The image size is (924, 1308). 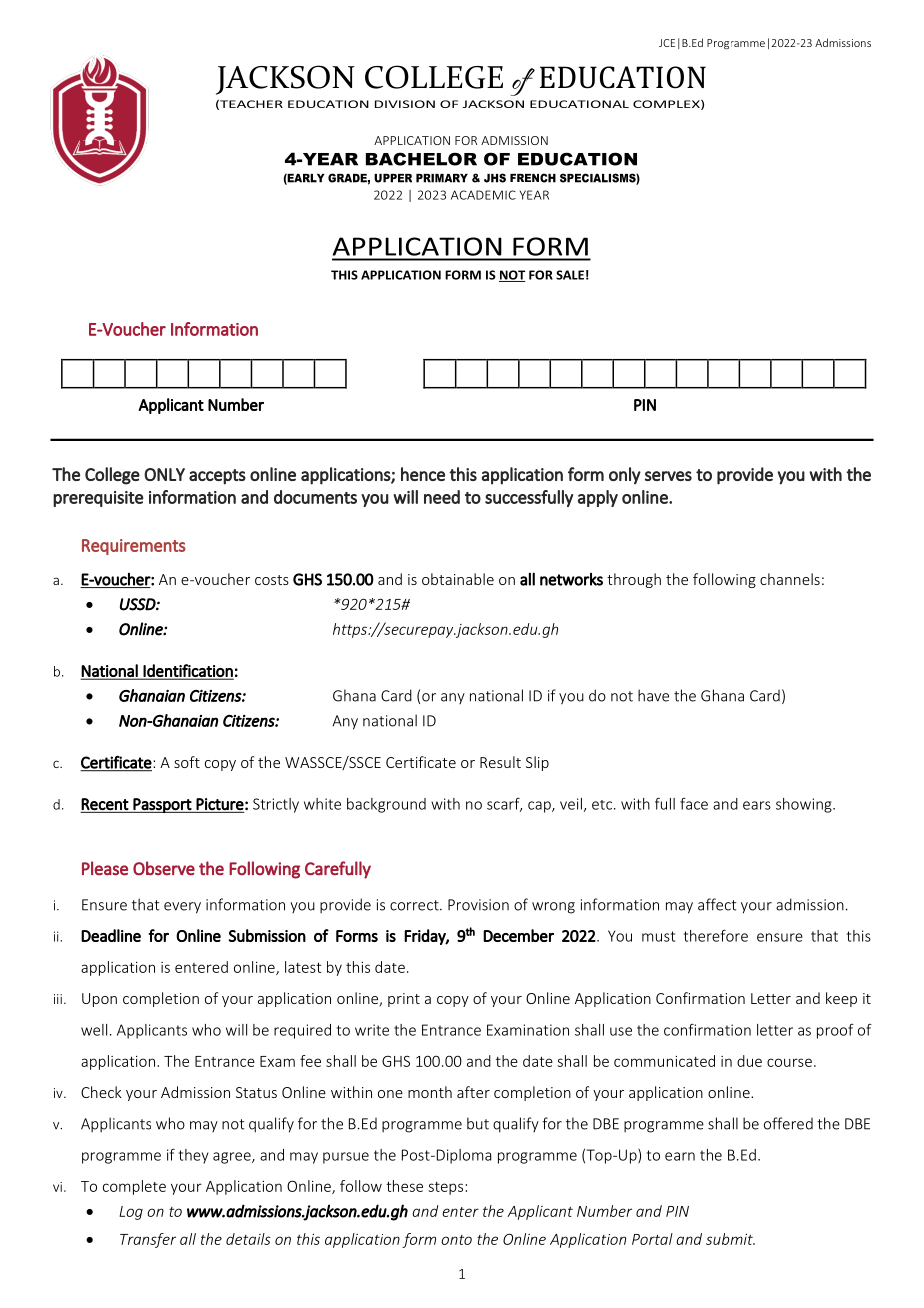 What do you see at coordinates (730, 1239) in the document?
I see `submit` at bounding box center [730, 1239].
